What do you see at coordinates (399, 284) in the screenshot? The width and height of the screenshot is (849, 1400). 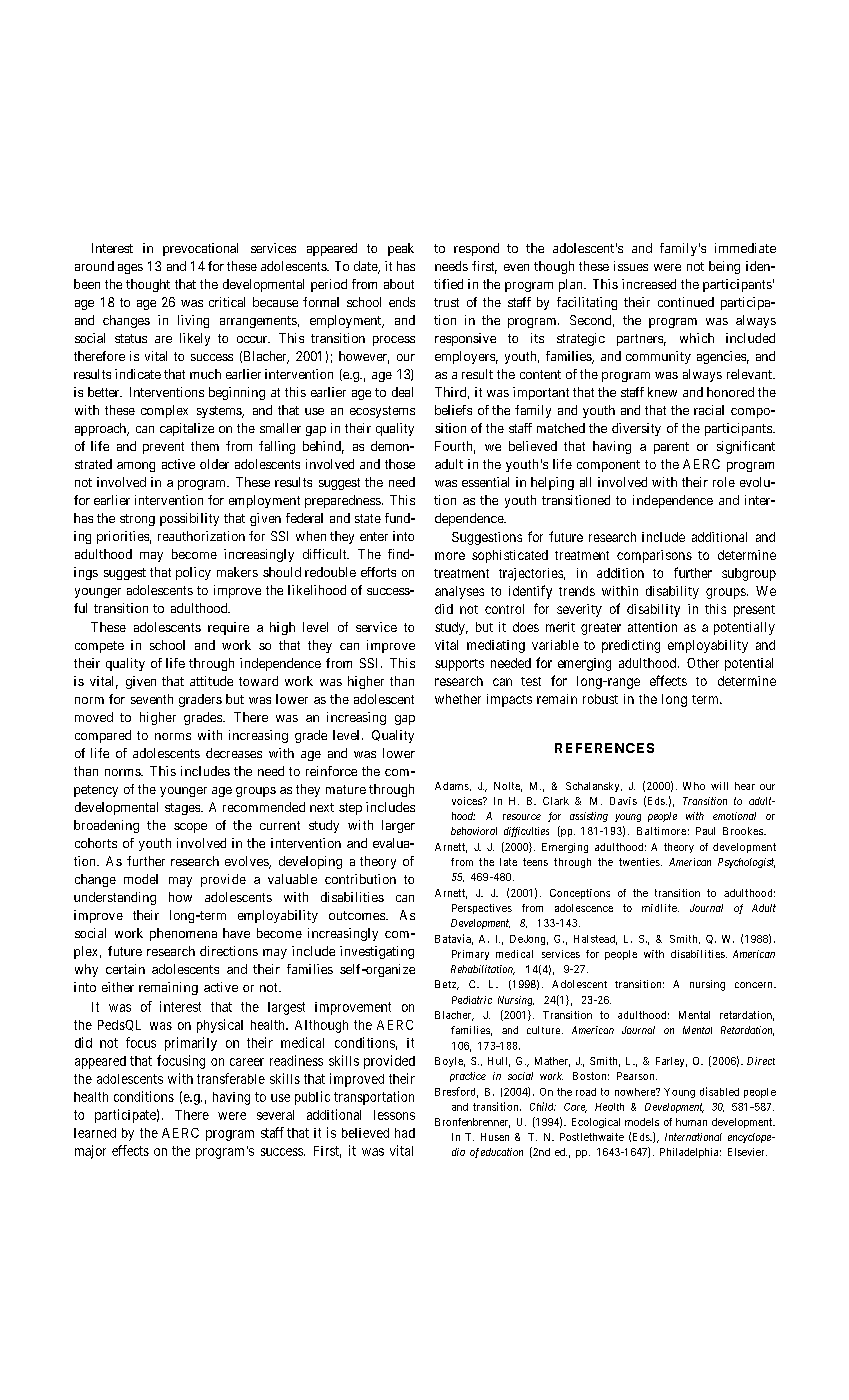 I see `about` at bounding box center [399, 284].
